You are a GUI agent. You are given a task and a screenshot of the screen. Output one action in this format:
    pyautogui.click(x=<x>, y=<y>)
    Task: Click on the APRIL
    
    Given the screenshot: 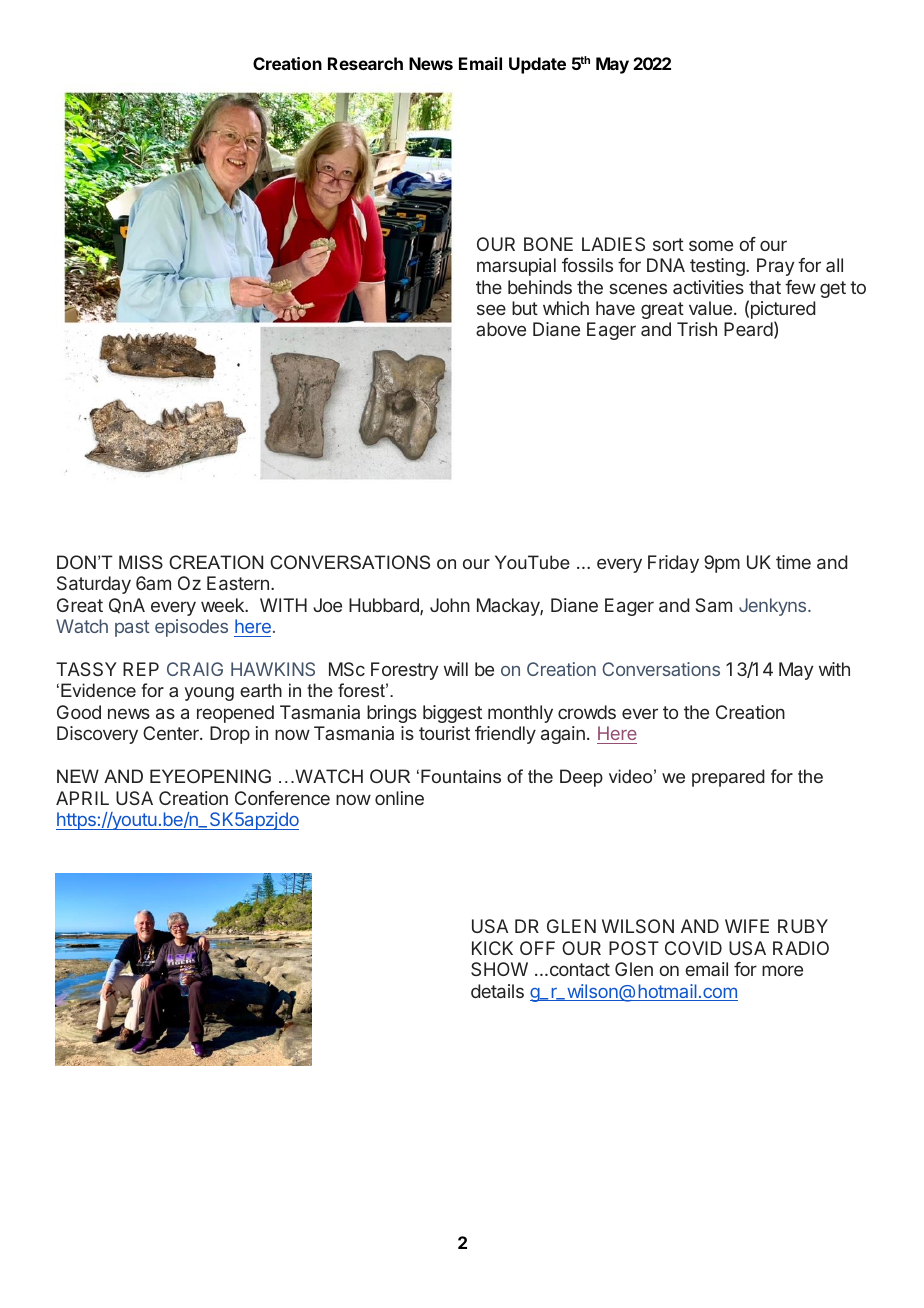 What is the action you would take?
    pyautogui.click(x=82, y=798)
